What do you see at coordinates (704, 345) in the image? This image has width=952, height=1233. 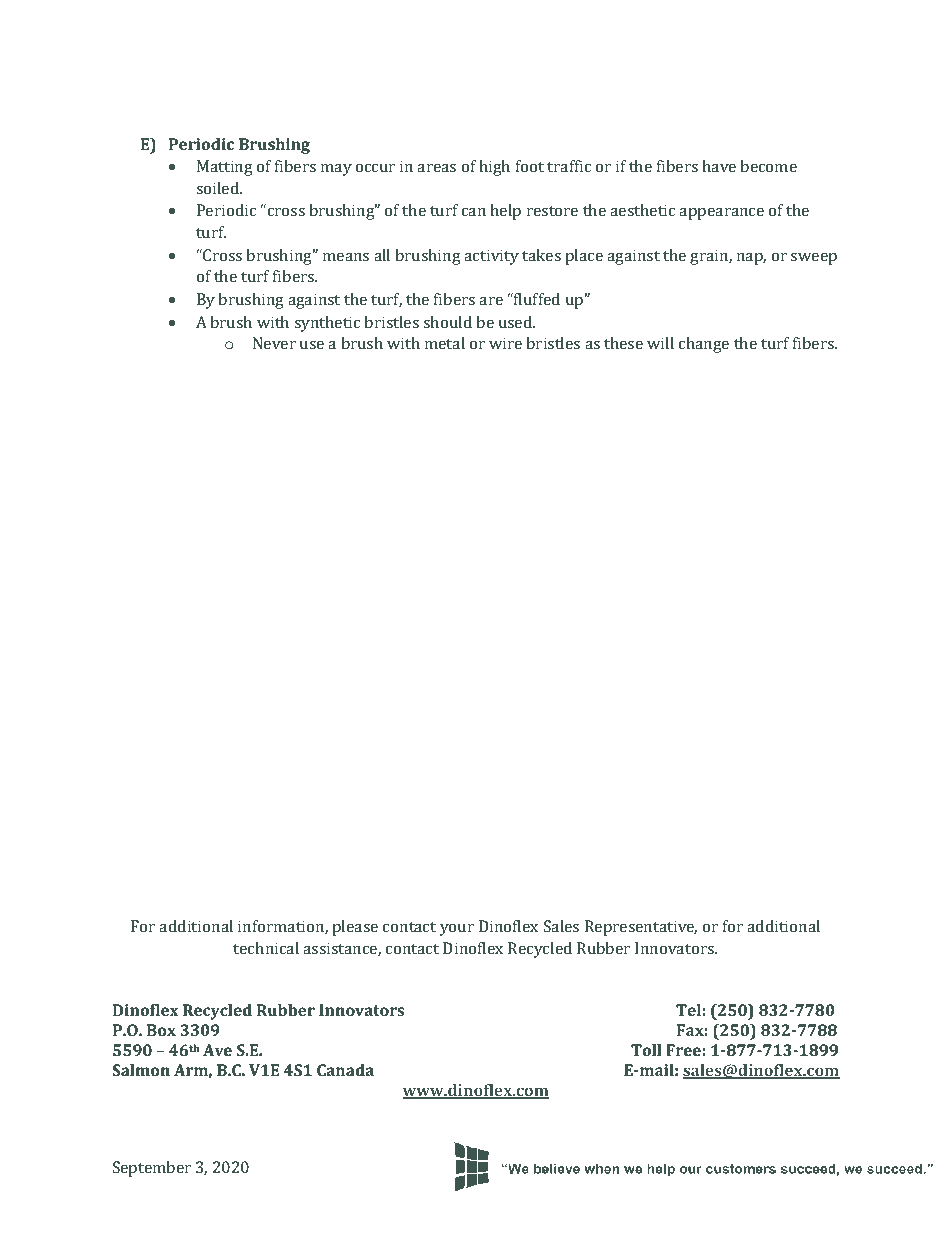 I see `change` at bounding box center [704, 345].
